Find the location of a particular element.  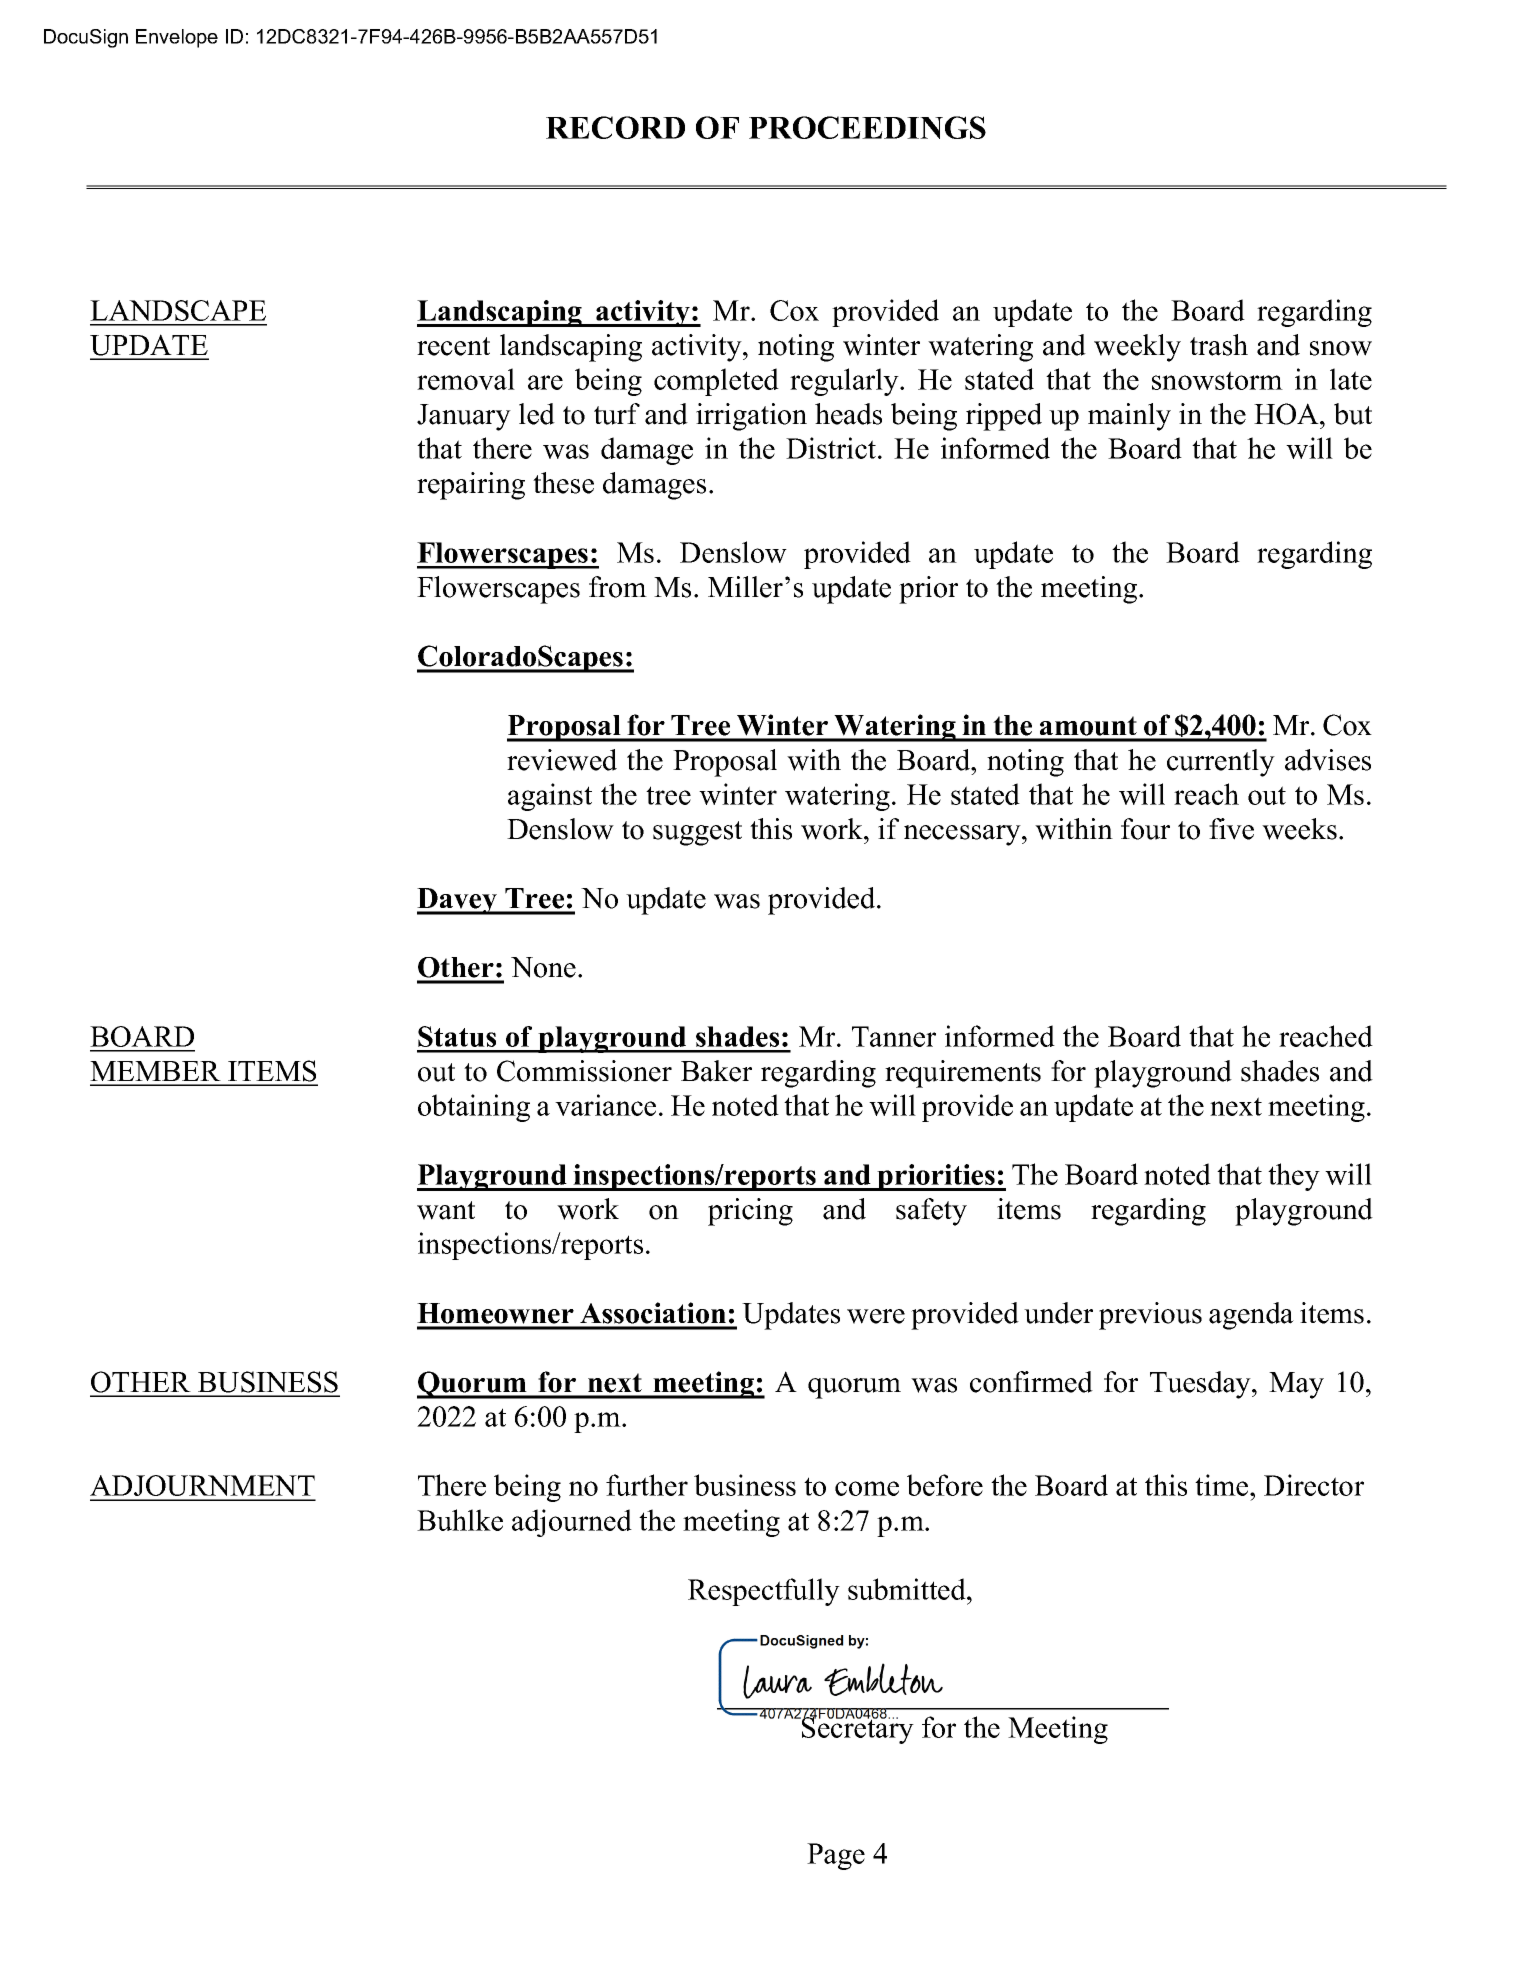

five is located at coordinates (1231, 829).
